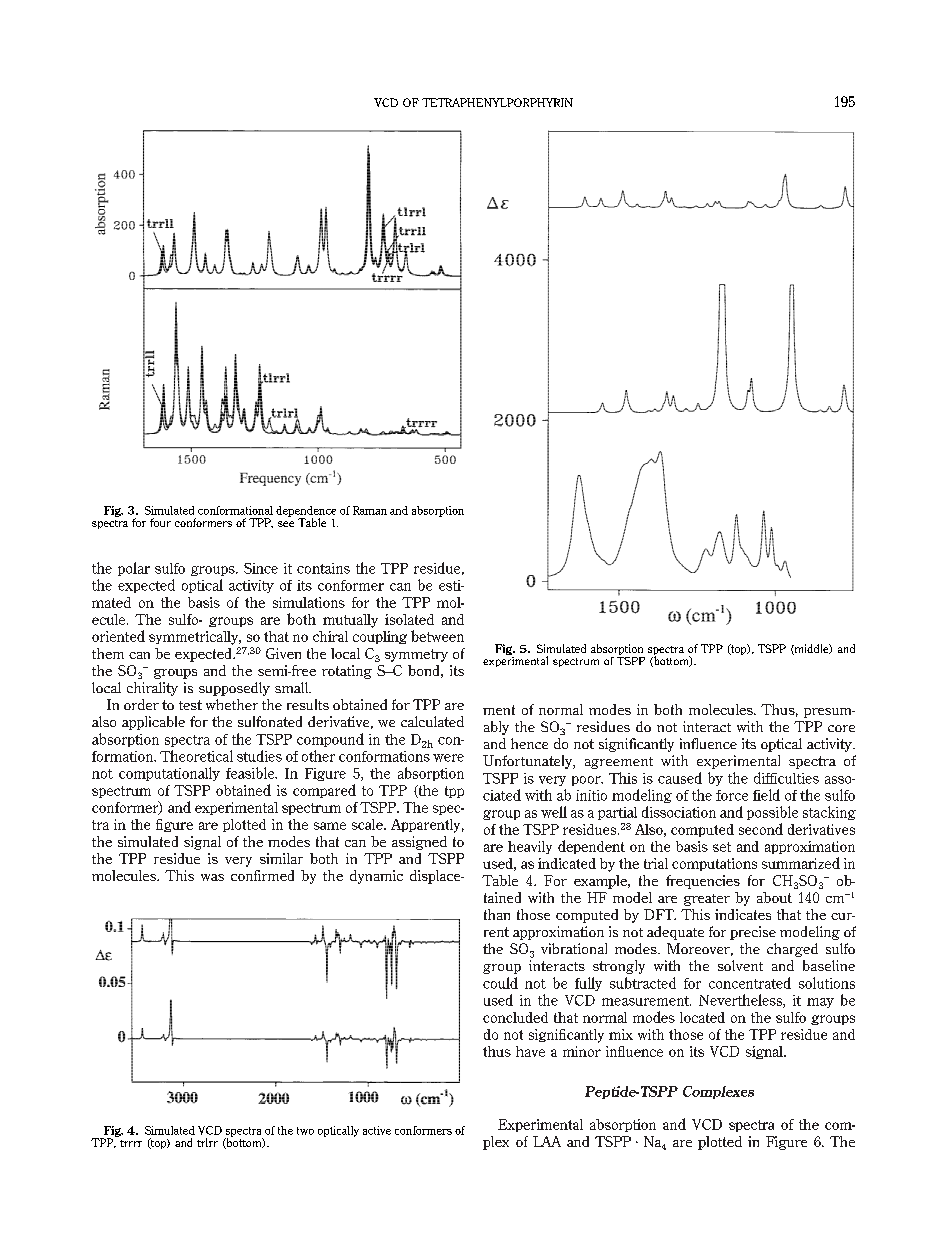 This document has width=952, height=1233. I want to click on Raman, so click(370, 510).
